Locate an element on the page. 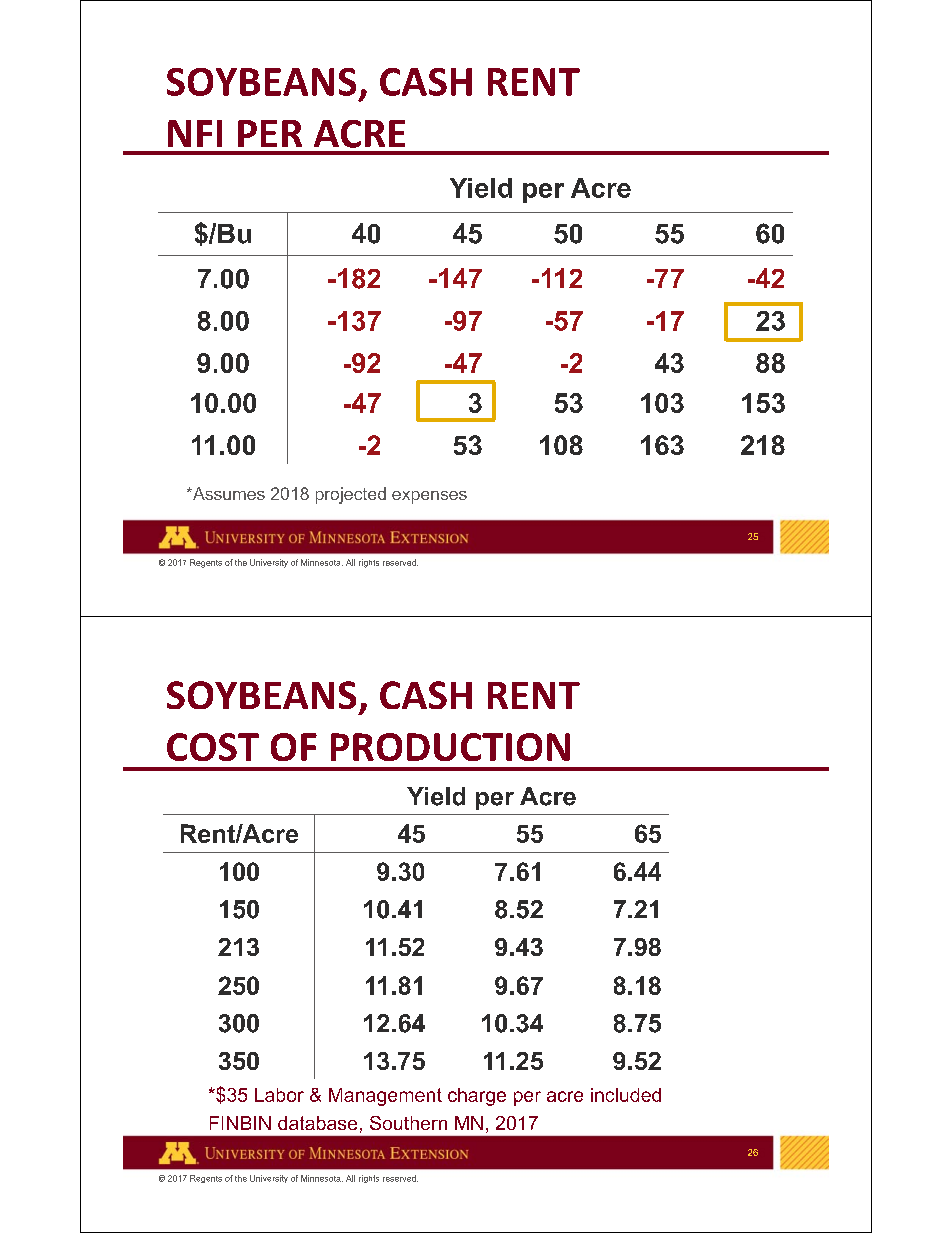  Assumes is located at coordinates (227, 493).
